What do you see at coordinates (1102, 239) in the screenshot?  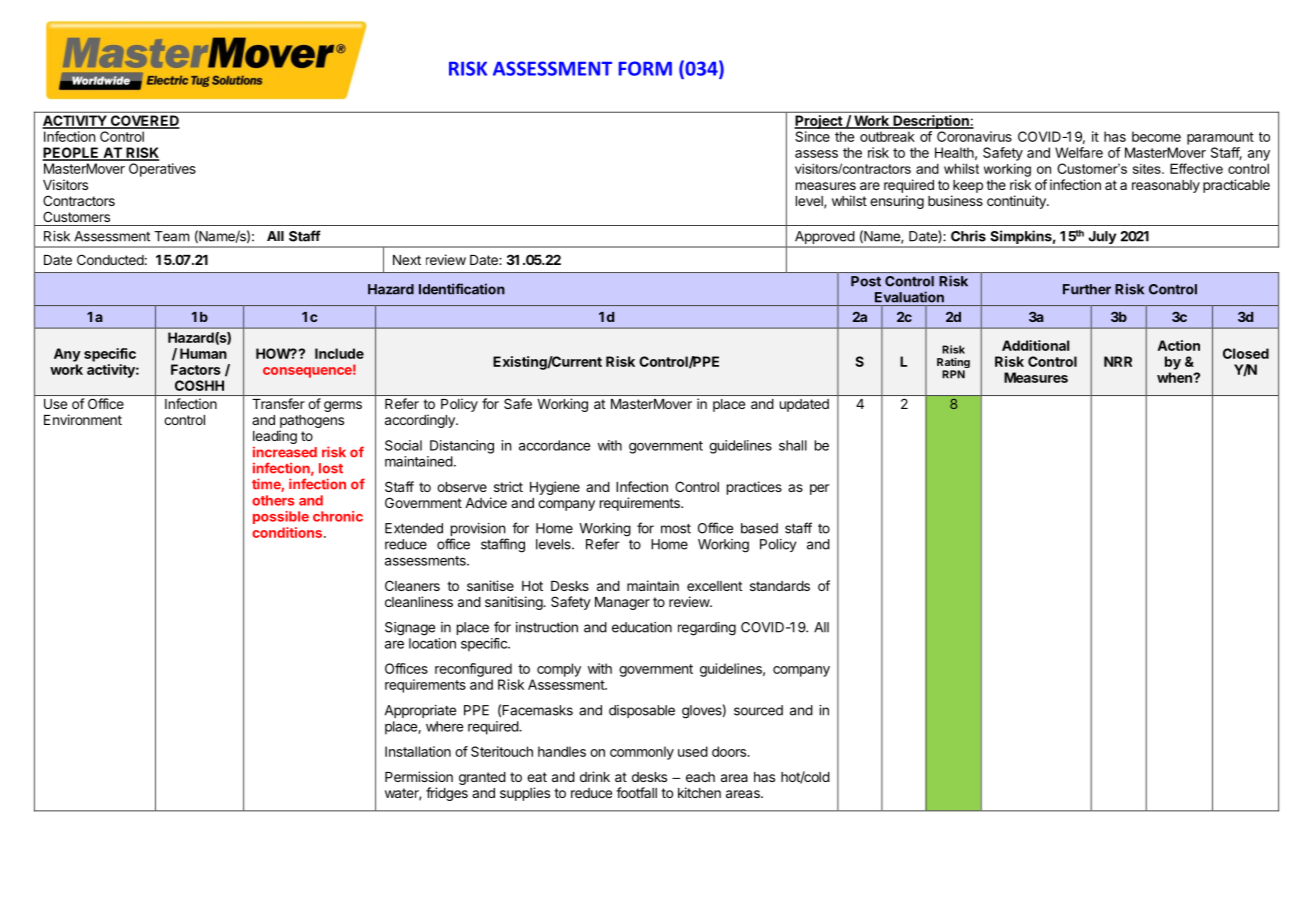 I see `July` at bounding box center [1102, 239].
